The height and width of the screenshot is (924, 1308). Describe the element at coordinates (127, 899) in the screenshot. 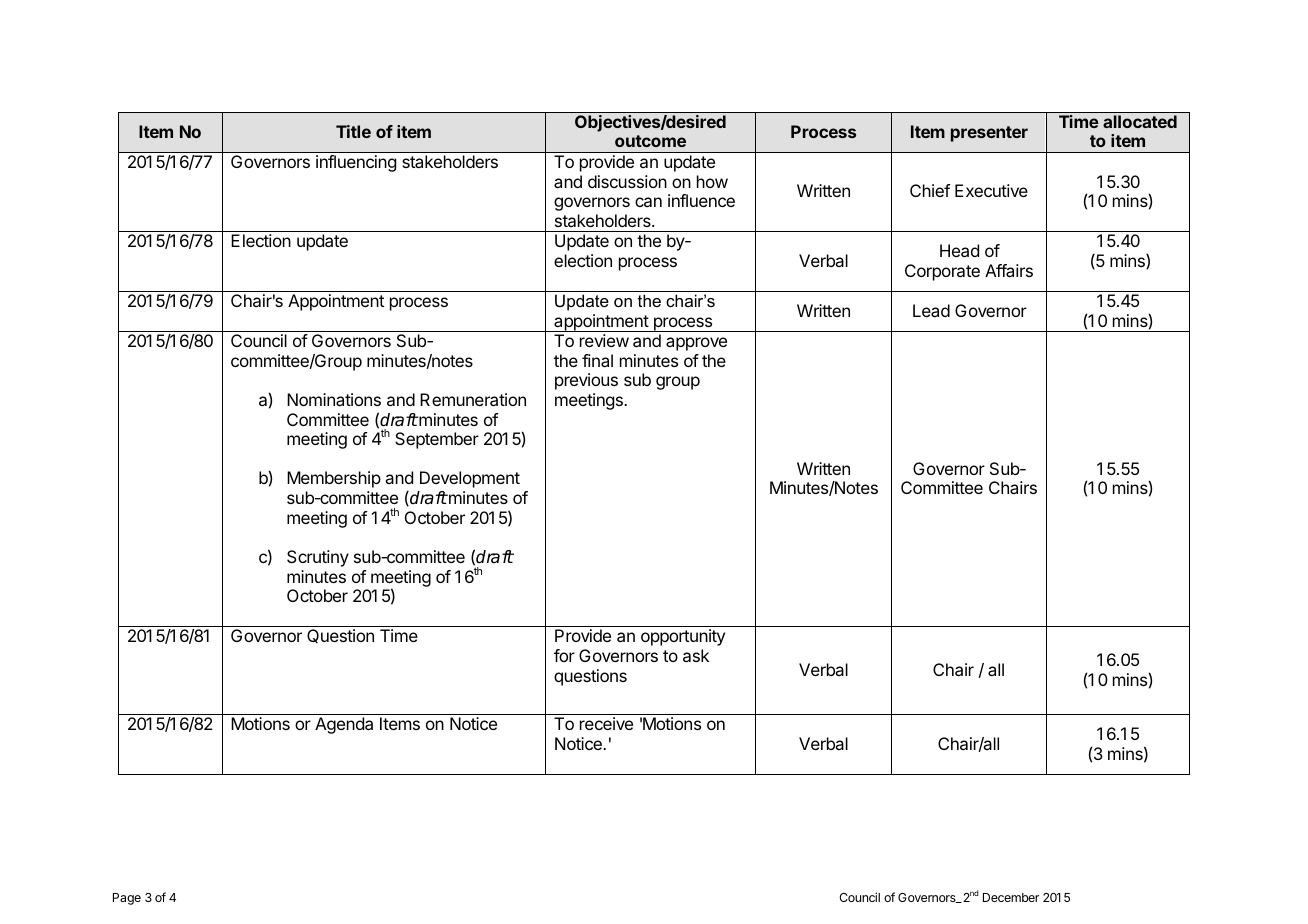

I see `Page` at that location.
